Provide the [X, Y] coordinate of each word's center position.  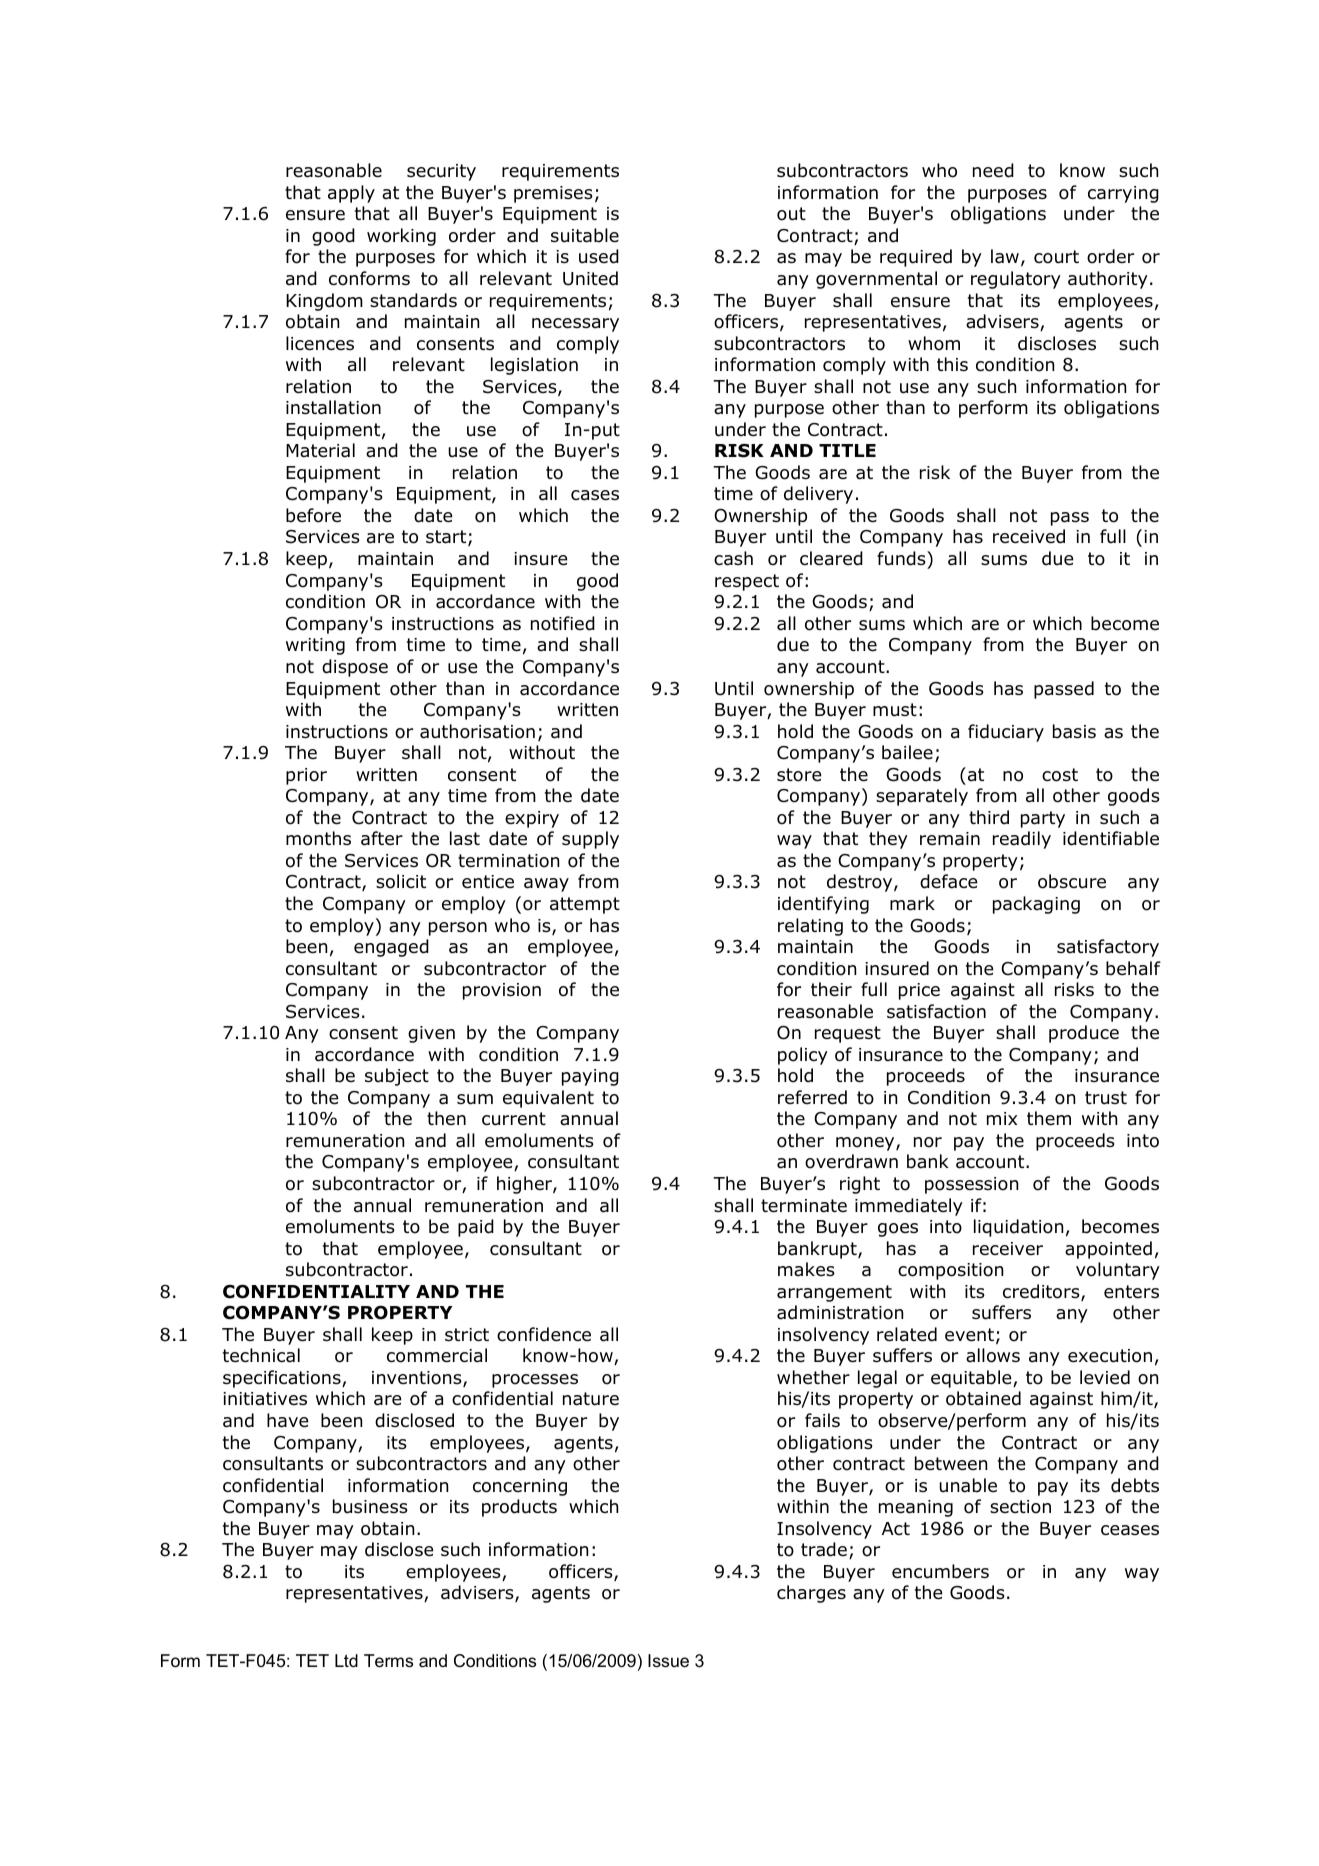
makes [806, 1269]
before [313, 515]
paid [476, 1228]
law [1005, 256]
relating [810, 927]
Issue [668, 1661]
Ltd [346, 1660]
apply [351, 194]
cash [733, 558]
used [599, 256]
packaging [1036, 905]
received [1029, 536]
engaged [391, 948]
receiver [1008, 1249]
